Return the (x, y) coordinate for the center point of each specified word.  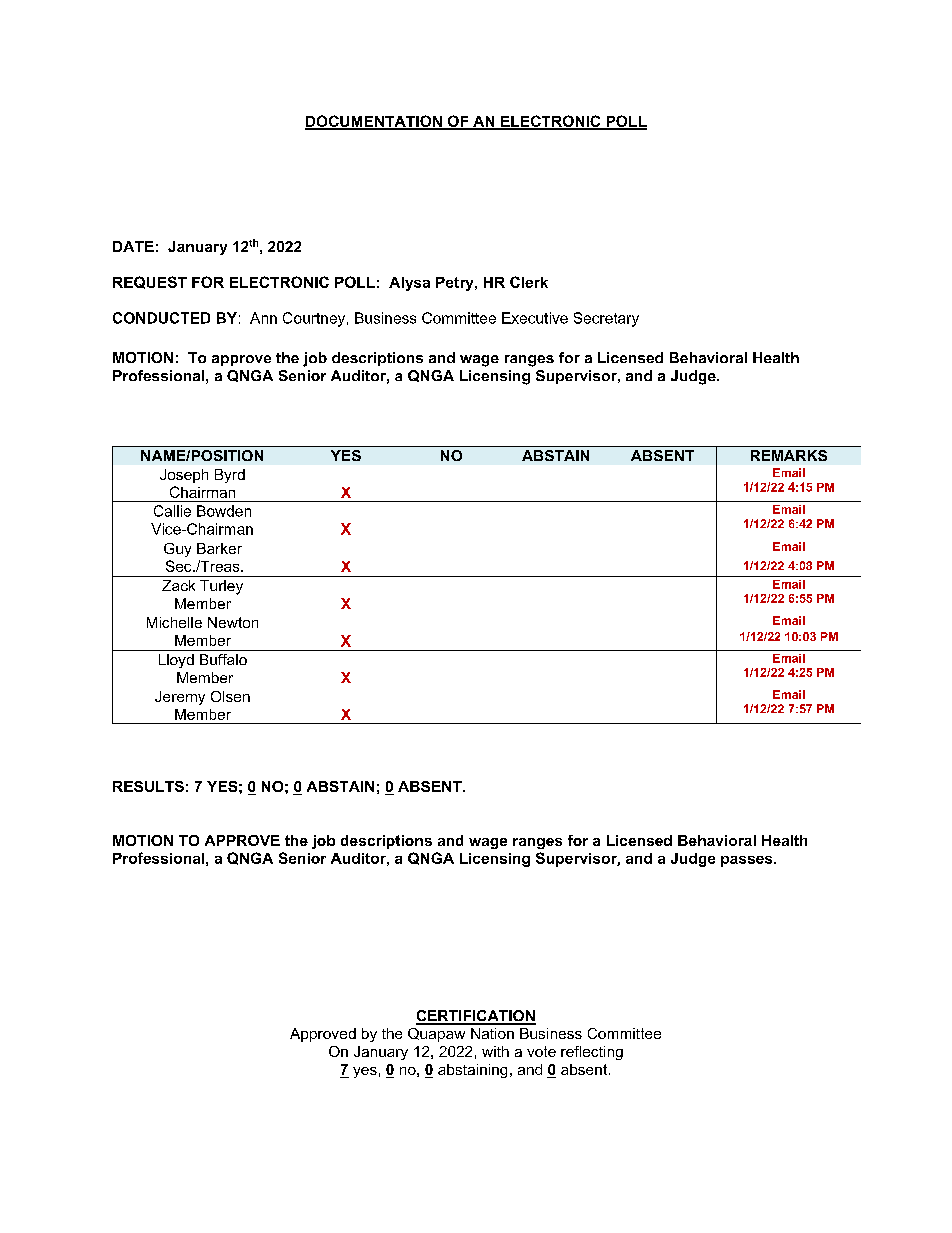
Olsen (230, 696)
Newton (233, 622)
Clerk (529, 282)
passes (748, 861)
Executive (535, 318)
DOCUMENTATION (374, 122)
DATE (133, 246)
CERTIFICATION (476, 1017)
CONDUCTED (161, 318)
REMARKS (789, 455)
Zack (178, 585)
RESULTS (148, 786)
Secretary (606, 319)
